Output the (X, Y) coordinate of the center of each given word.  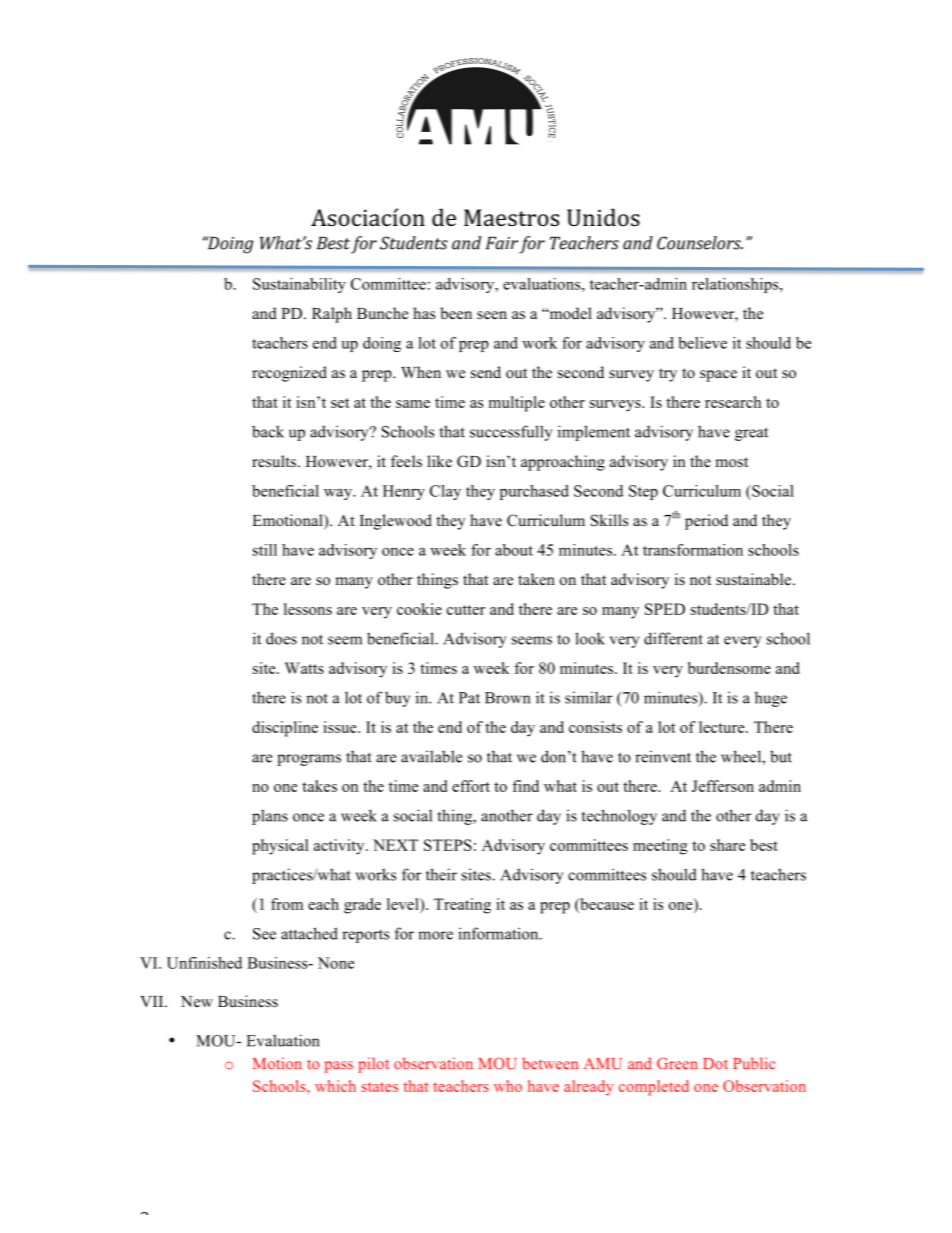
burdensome (729, 668)
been (456, 313)
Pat (469, 698)
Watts (304, 668)
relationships (736, 285)
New (197, 1001)
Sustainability (299, 285)
